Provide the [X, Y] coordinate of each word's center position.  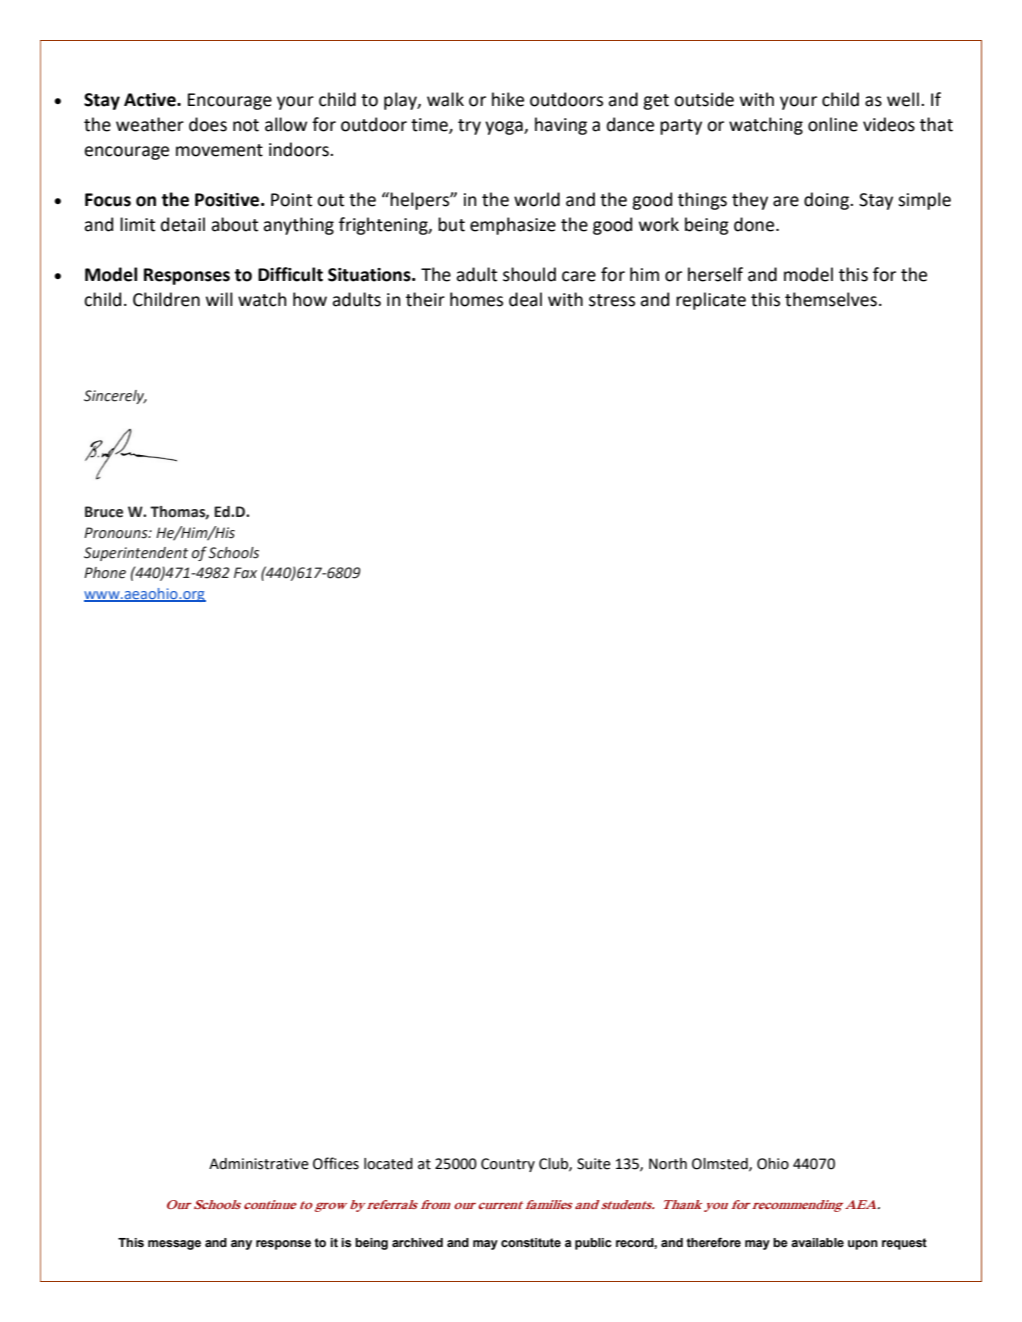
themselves [831, 299]
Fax [245, 573]
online [833, 124]
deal [525, 299]
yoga [505, 128]
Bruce [104, 512]
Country [508, 1165]
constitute [531, 1243]
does [208, 124]
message [174, 1245]
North [668, 1164]
